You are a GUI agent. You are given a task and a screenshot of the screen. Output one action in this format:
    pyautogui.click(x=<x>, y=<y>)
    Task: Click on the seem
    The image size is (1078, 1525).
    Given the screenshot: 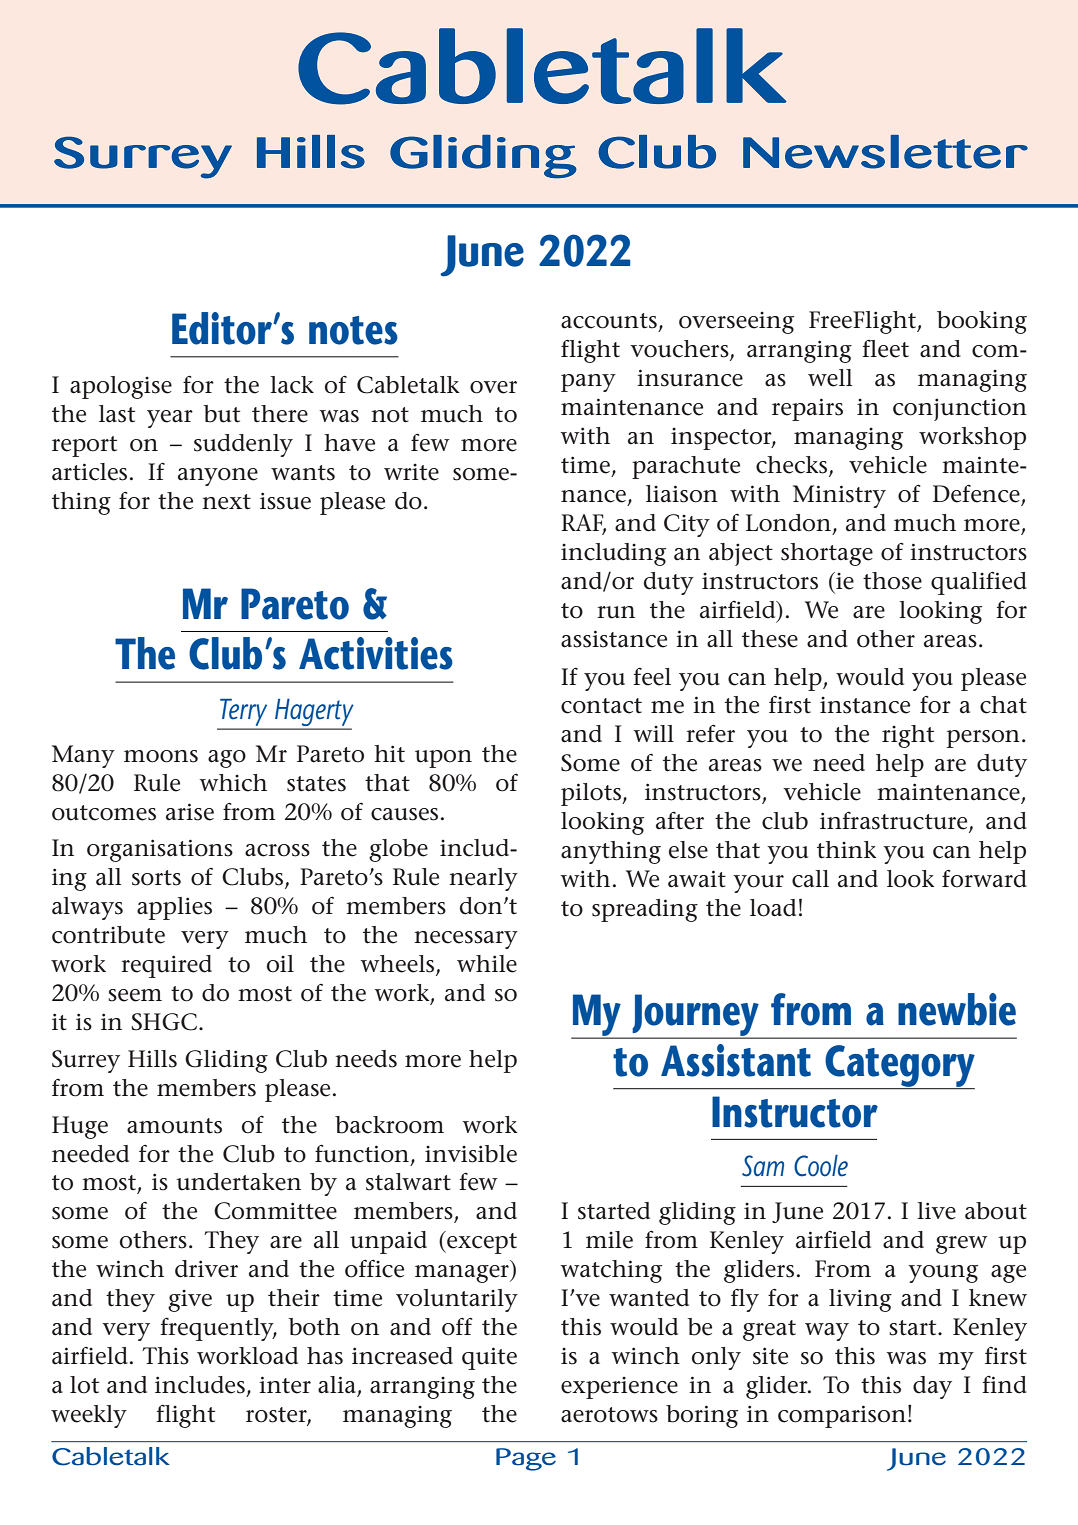 What is the action you would take?
    pyautogui.click(x=135, y=995)
